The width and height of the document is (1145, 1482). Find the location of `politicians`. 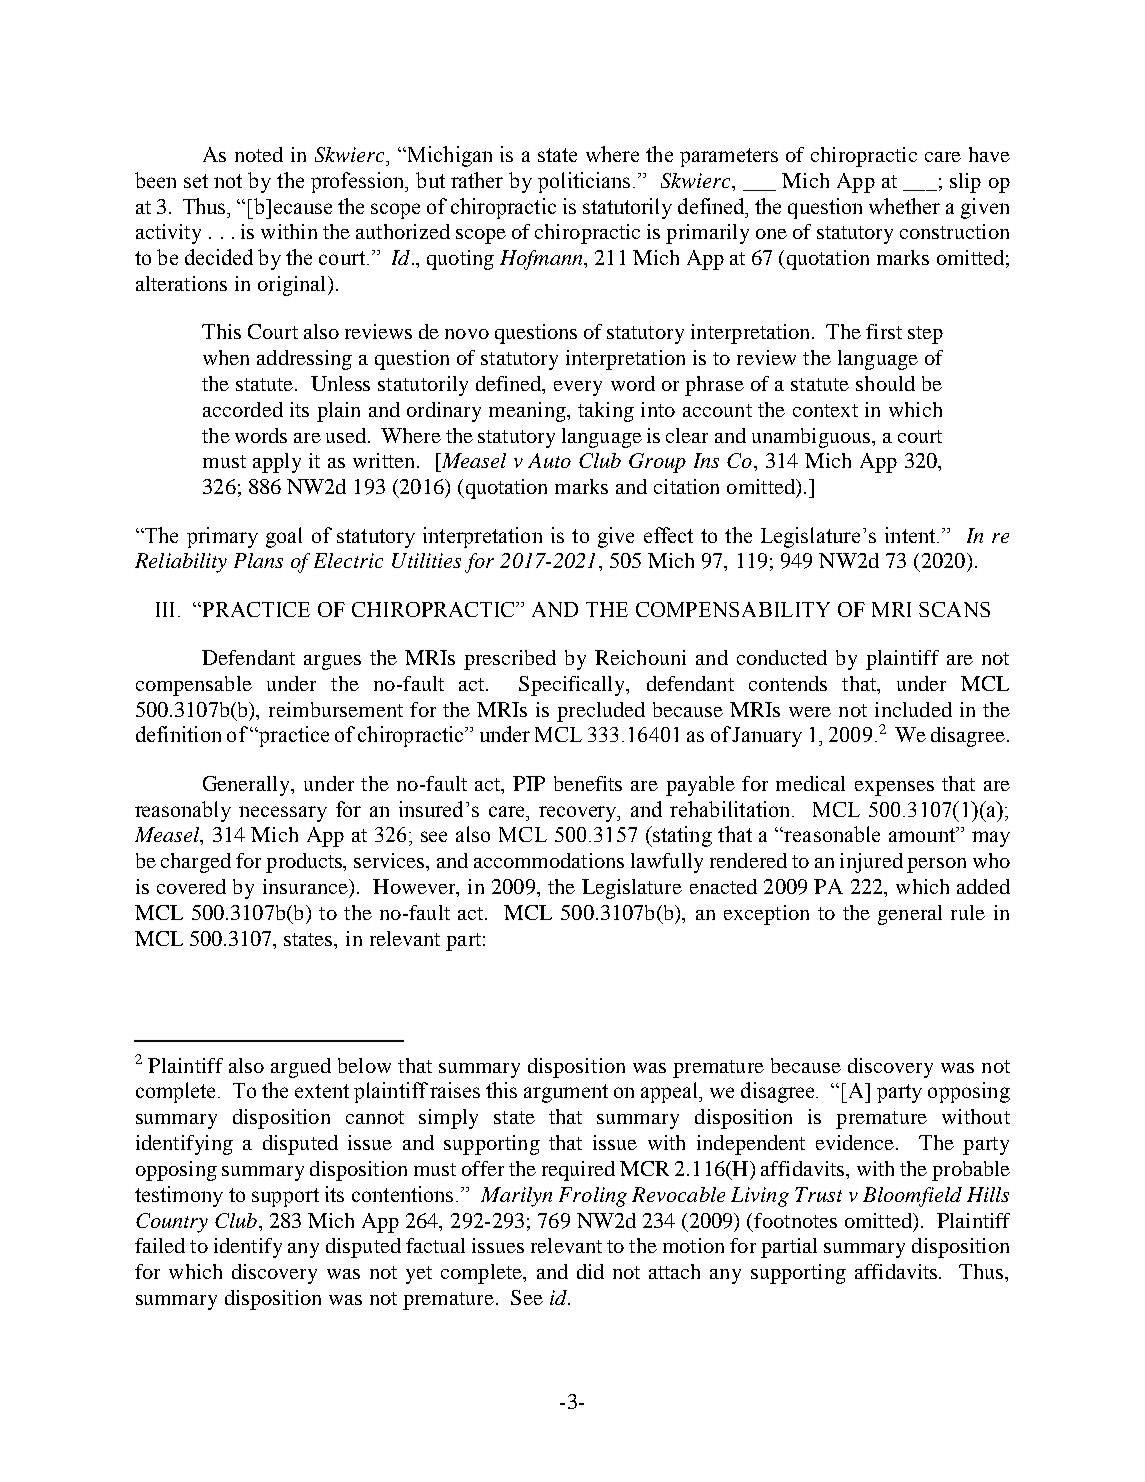

politicians is located at coordinates (584, 182).
